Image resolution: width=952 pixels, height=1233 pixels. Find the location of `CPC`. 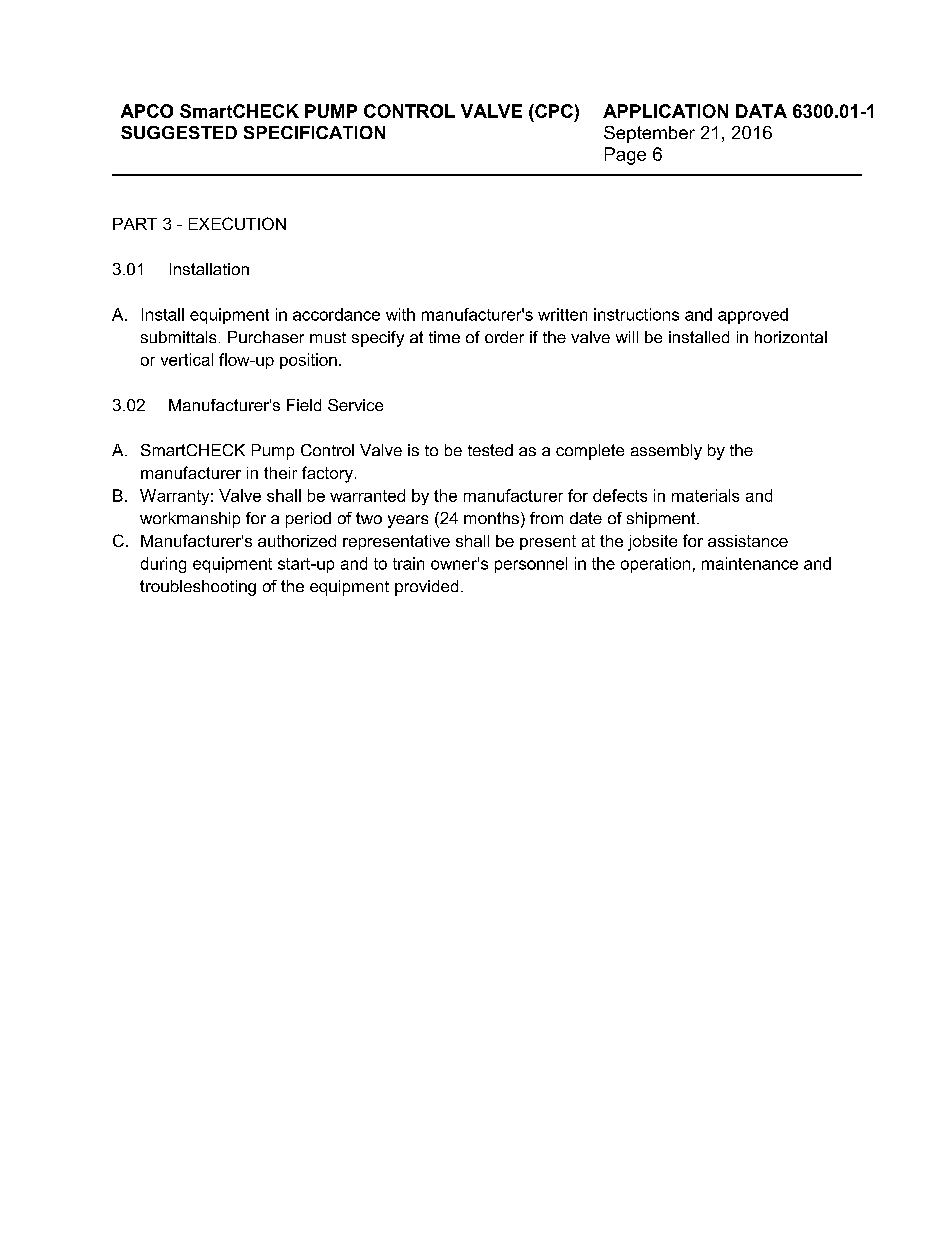

CPC is located at coordinates (553, 111).
